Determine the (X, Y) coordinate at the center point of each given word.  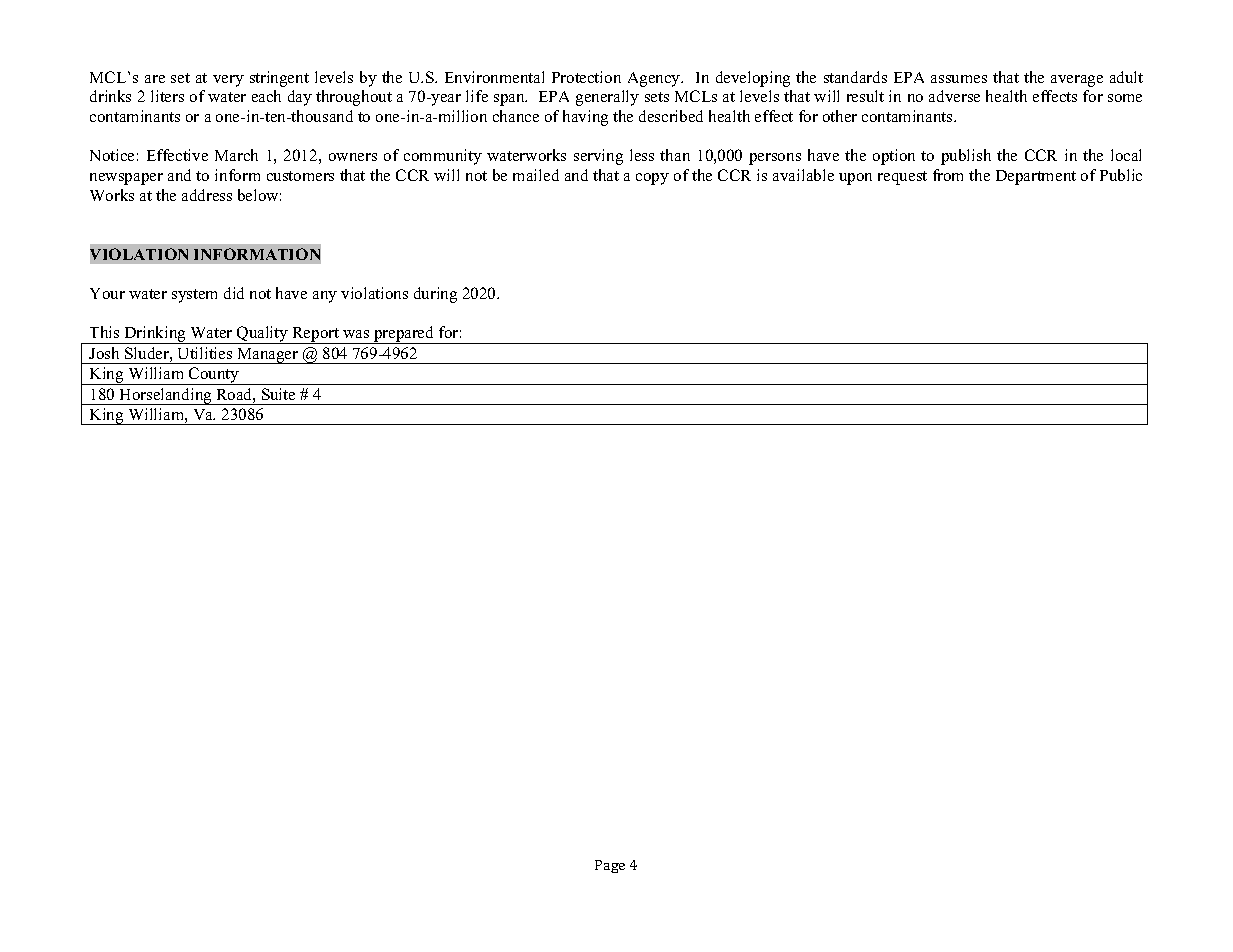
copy (652, 179)
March (236, 155)
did (234, 293)
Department (1036, 177)
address (207, 195)
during (435, 295)
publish (966, 157)
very (228, 81)
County (214, 376)
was (356, 334)
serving (598, 157)
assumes (959, 79)
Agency (655, 79)
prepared (404, 335)
